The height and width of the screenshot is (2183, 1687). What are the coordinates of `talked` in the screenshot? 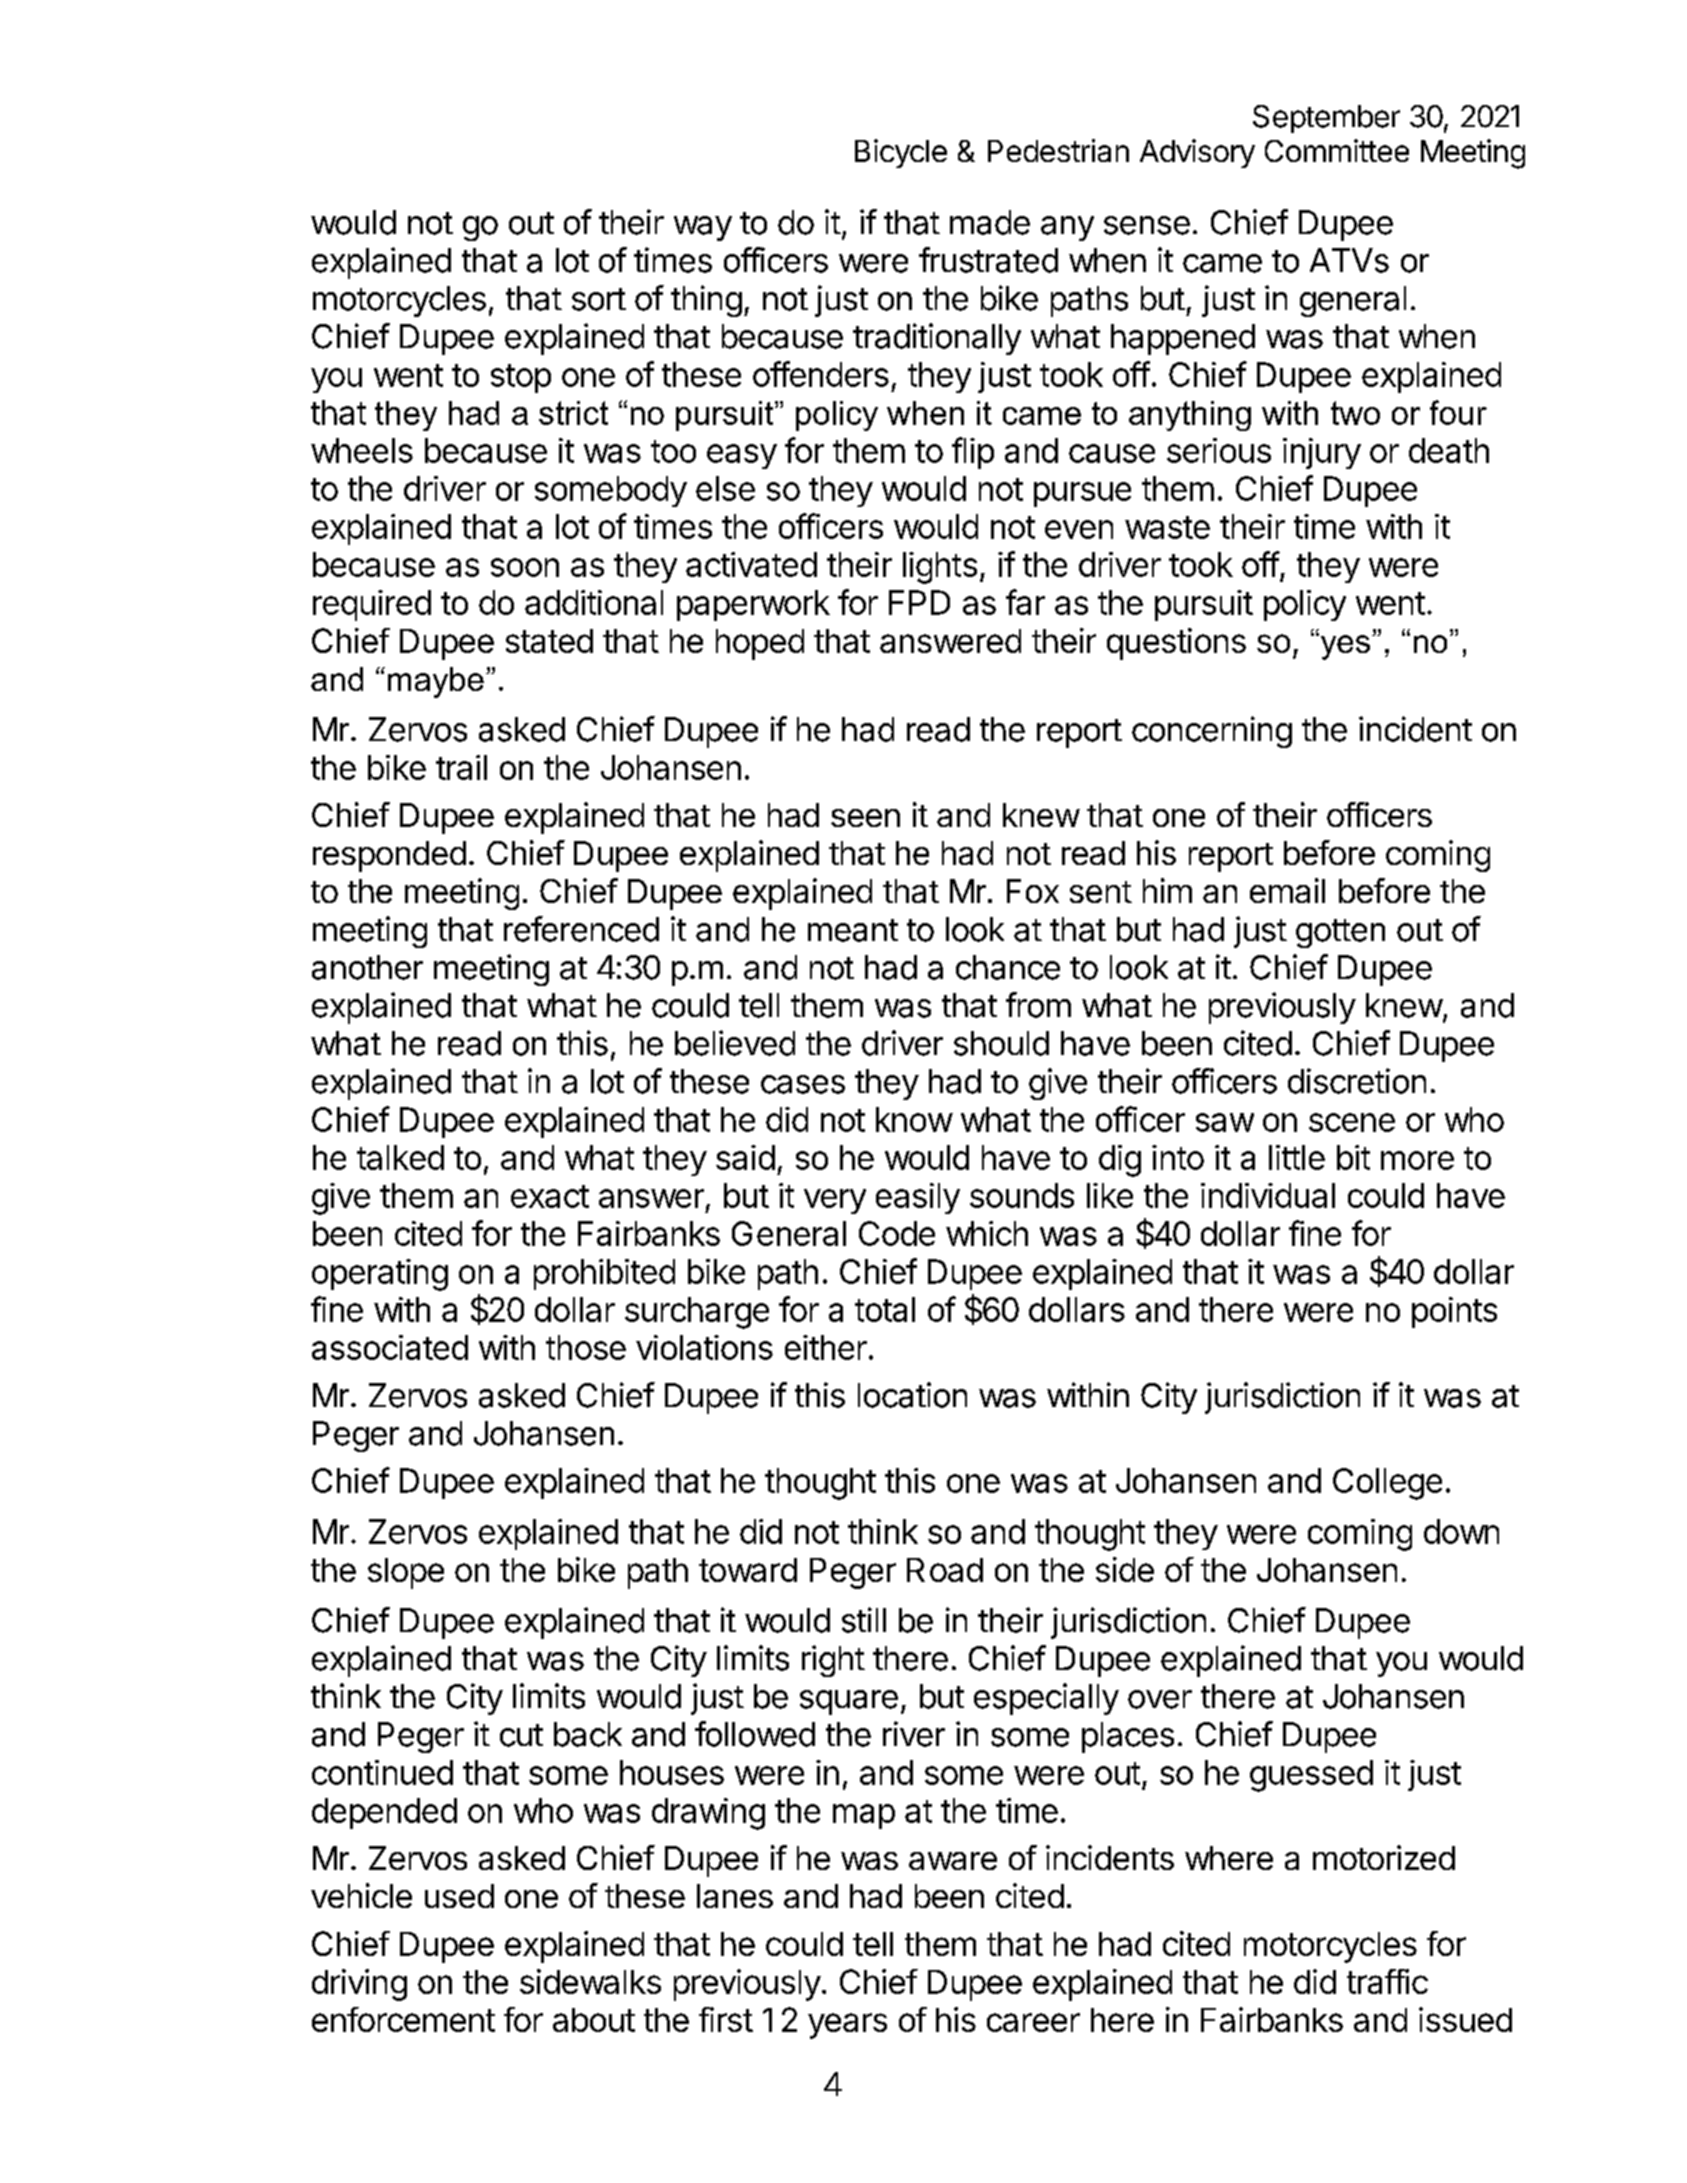 It's located at (400, 1157).
